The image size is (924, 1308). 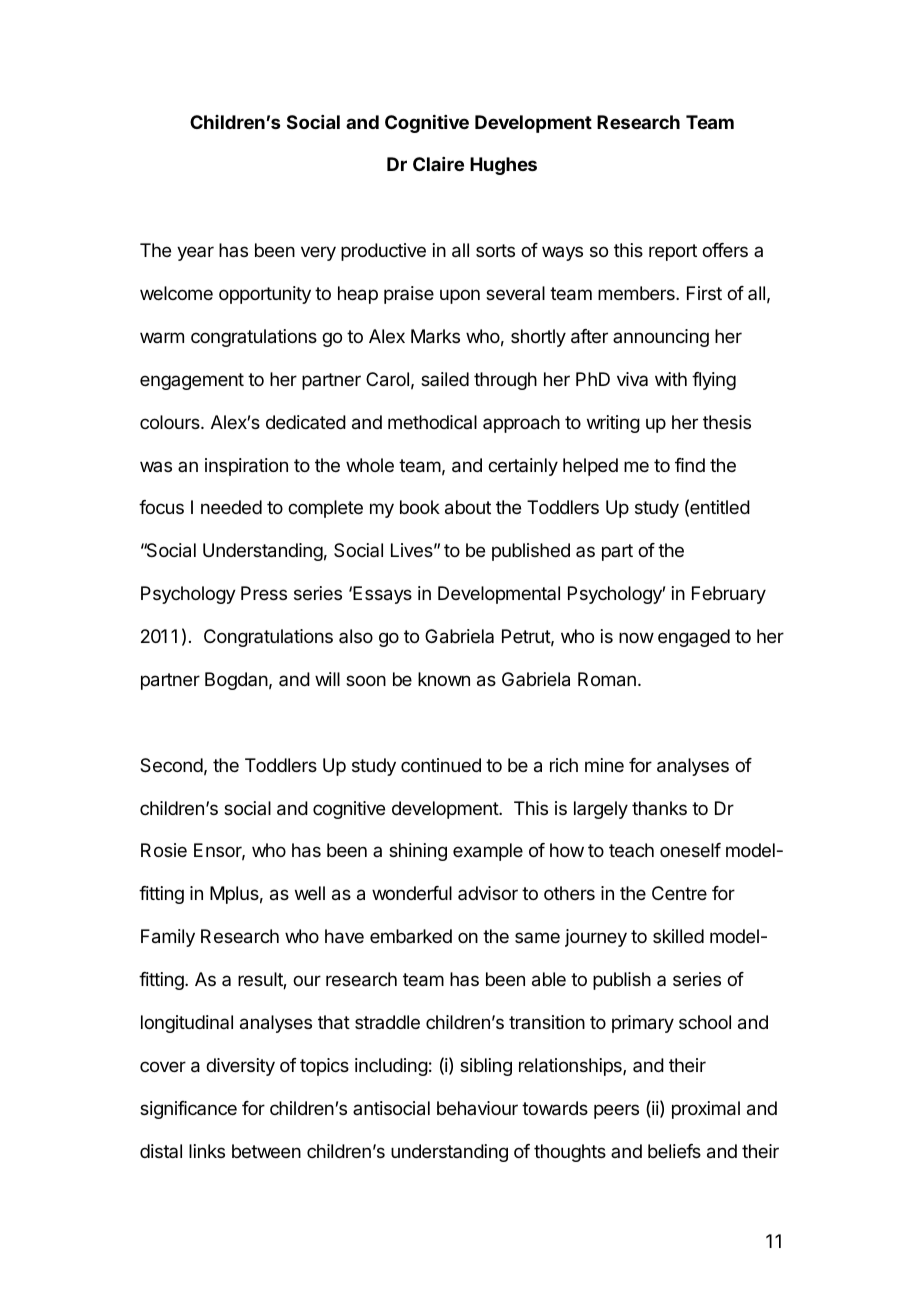 I want to click on behaviour, so click(x=477, y=1108).
